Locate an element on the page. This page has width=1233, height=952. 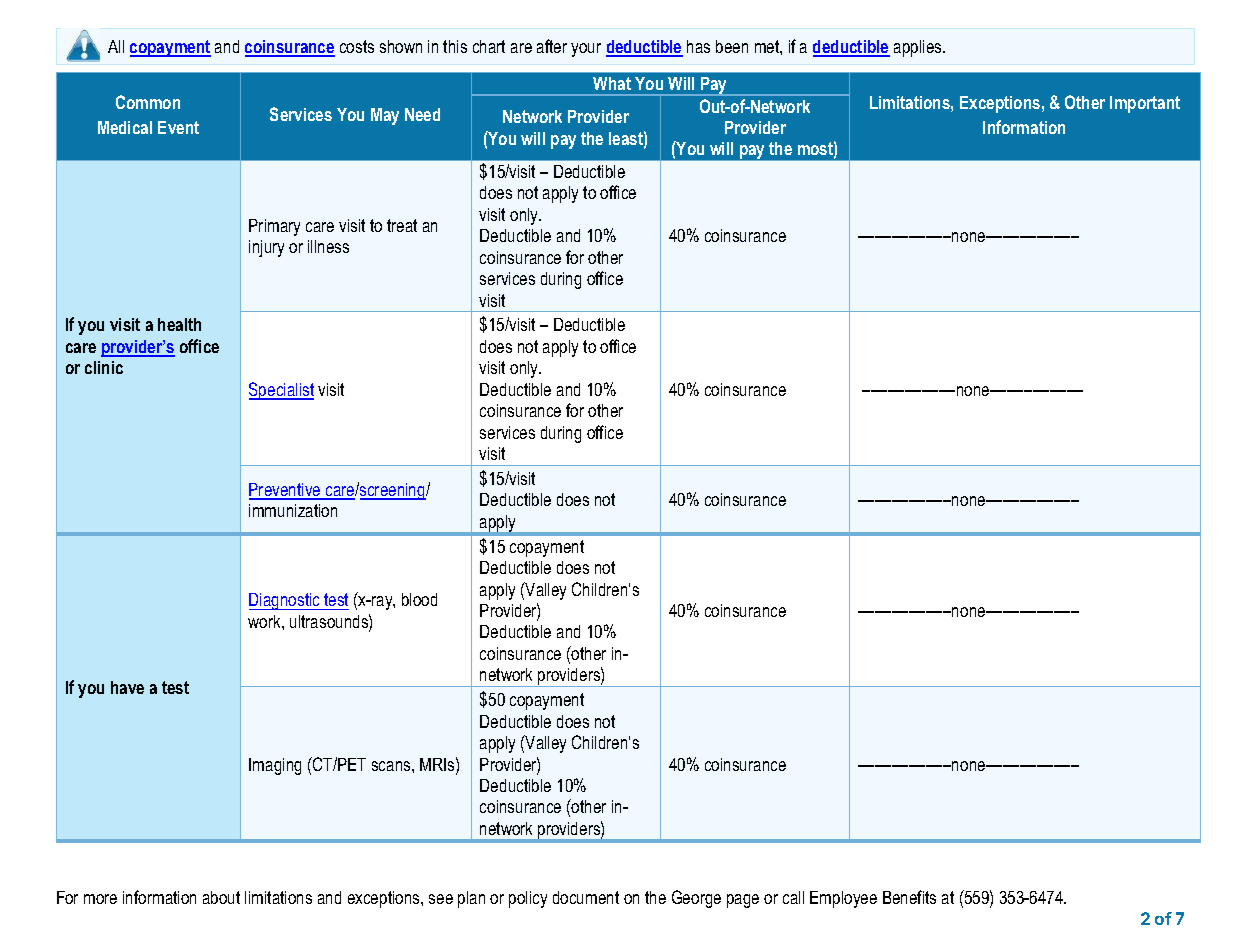
document is located at coordinates (586, 897).
